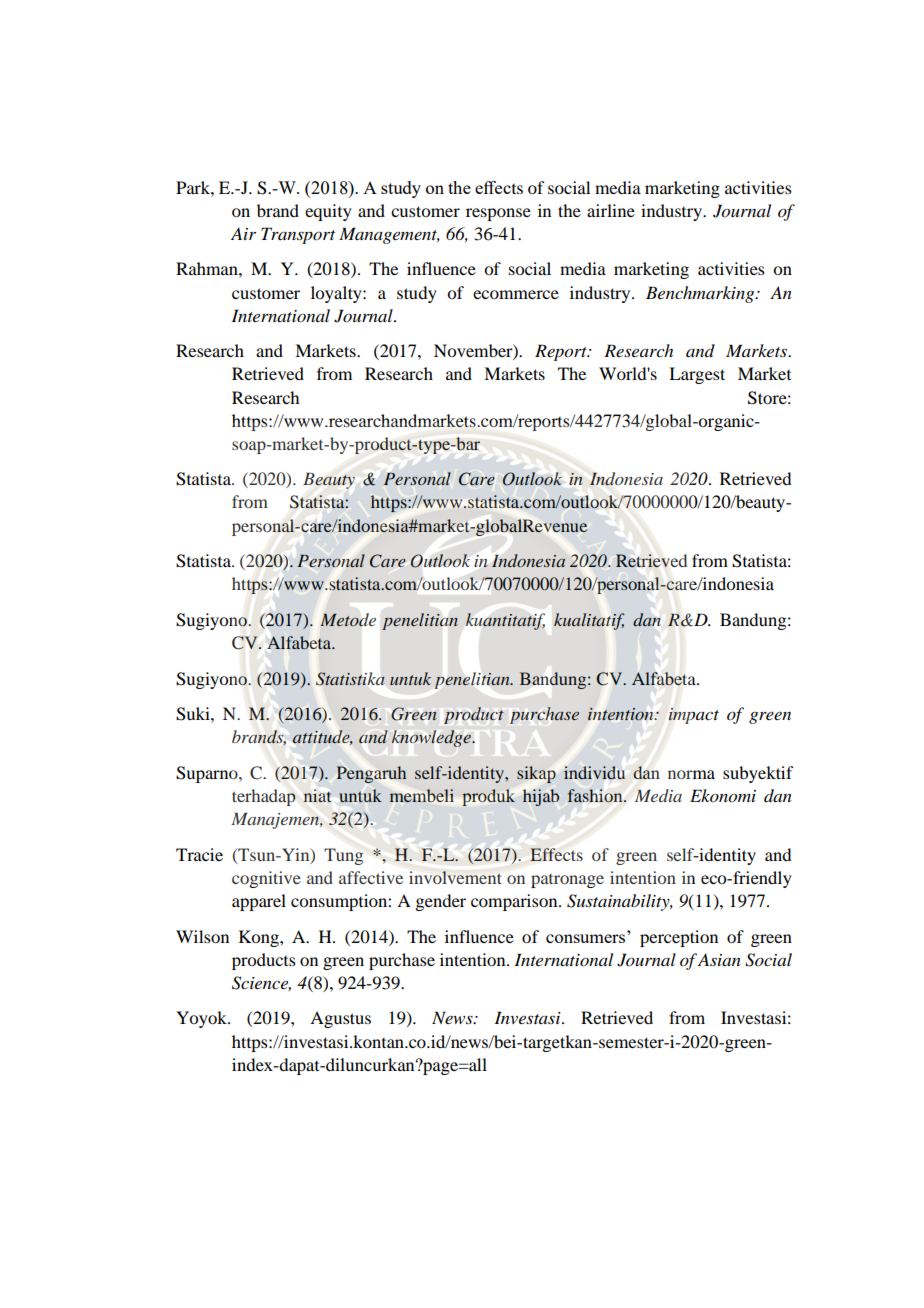  What do you see at coordinates (723, 796) in the page?
I see `Ekonomi` at bounding box center [723, 796].
